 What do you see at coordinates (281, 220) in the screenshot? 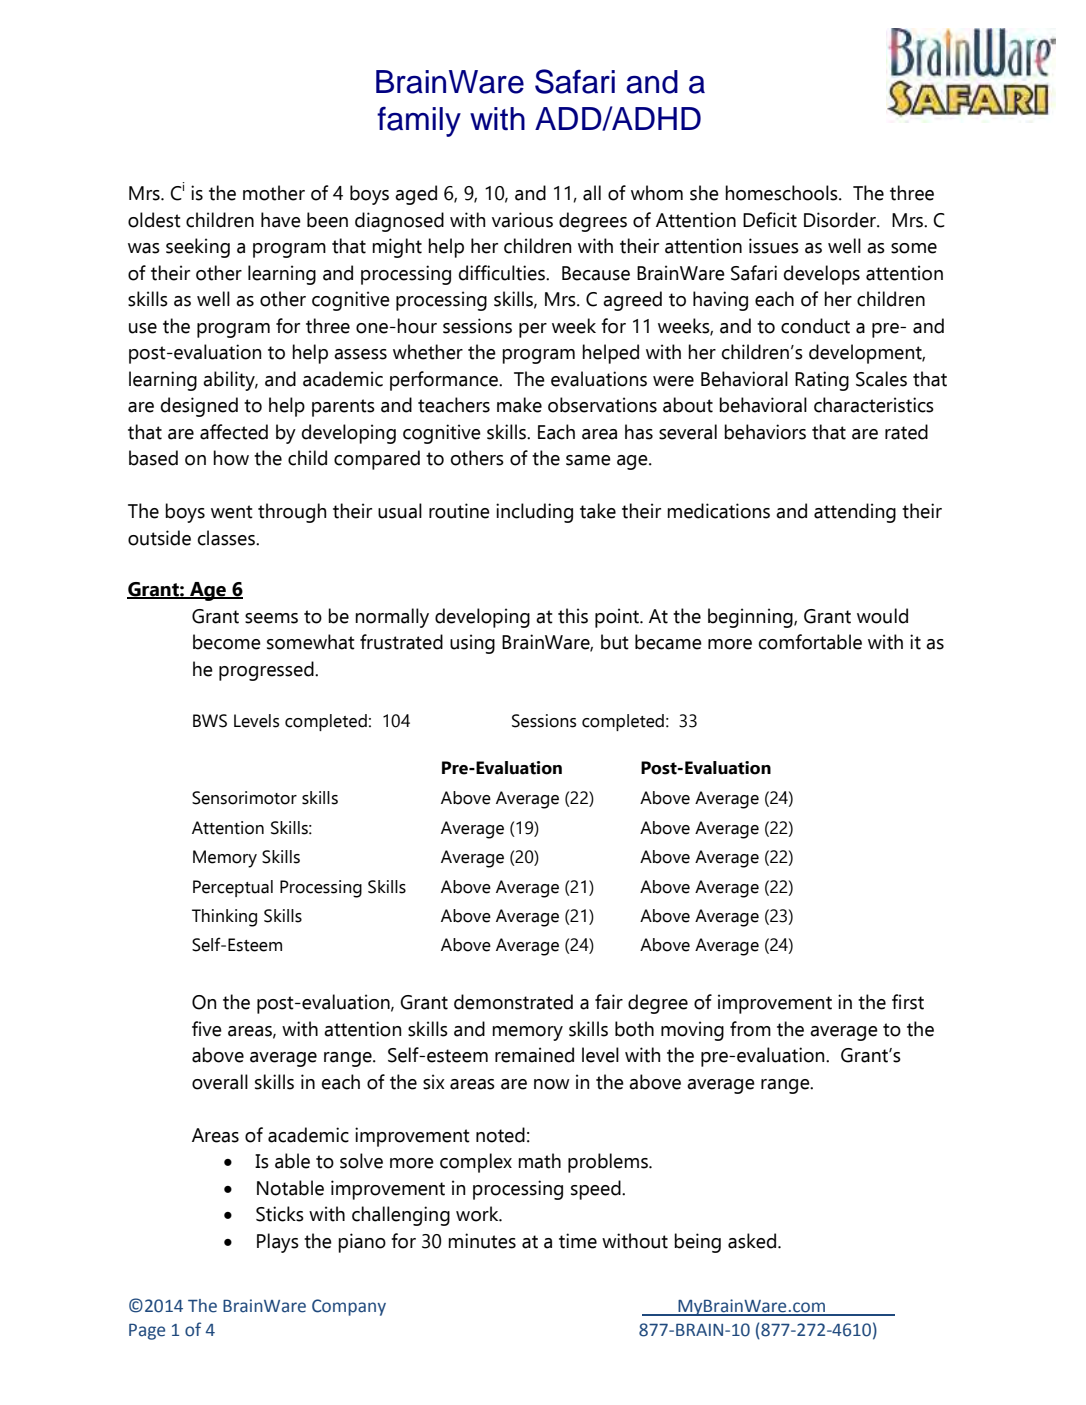
I see `have` at bounding box center [281, 220].
